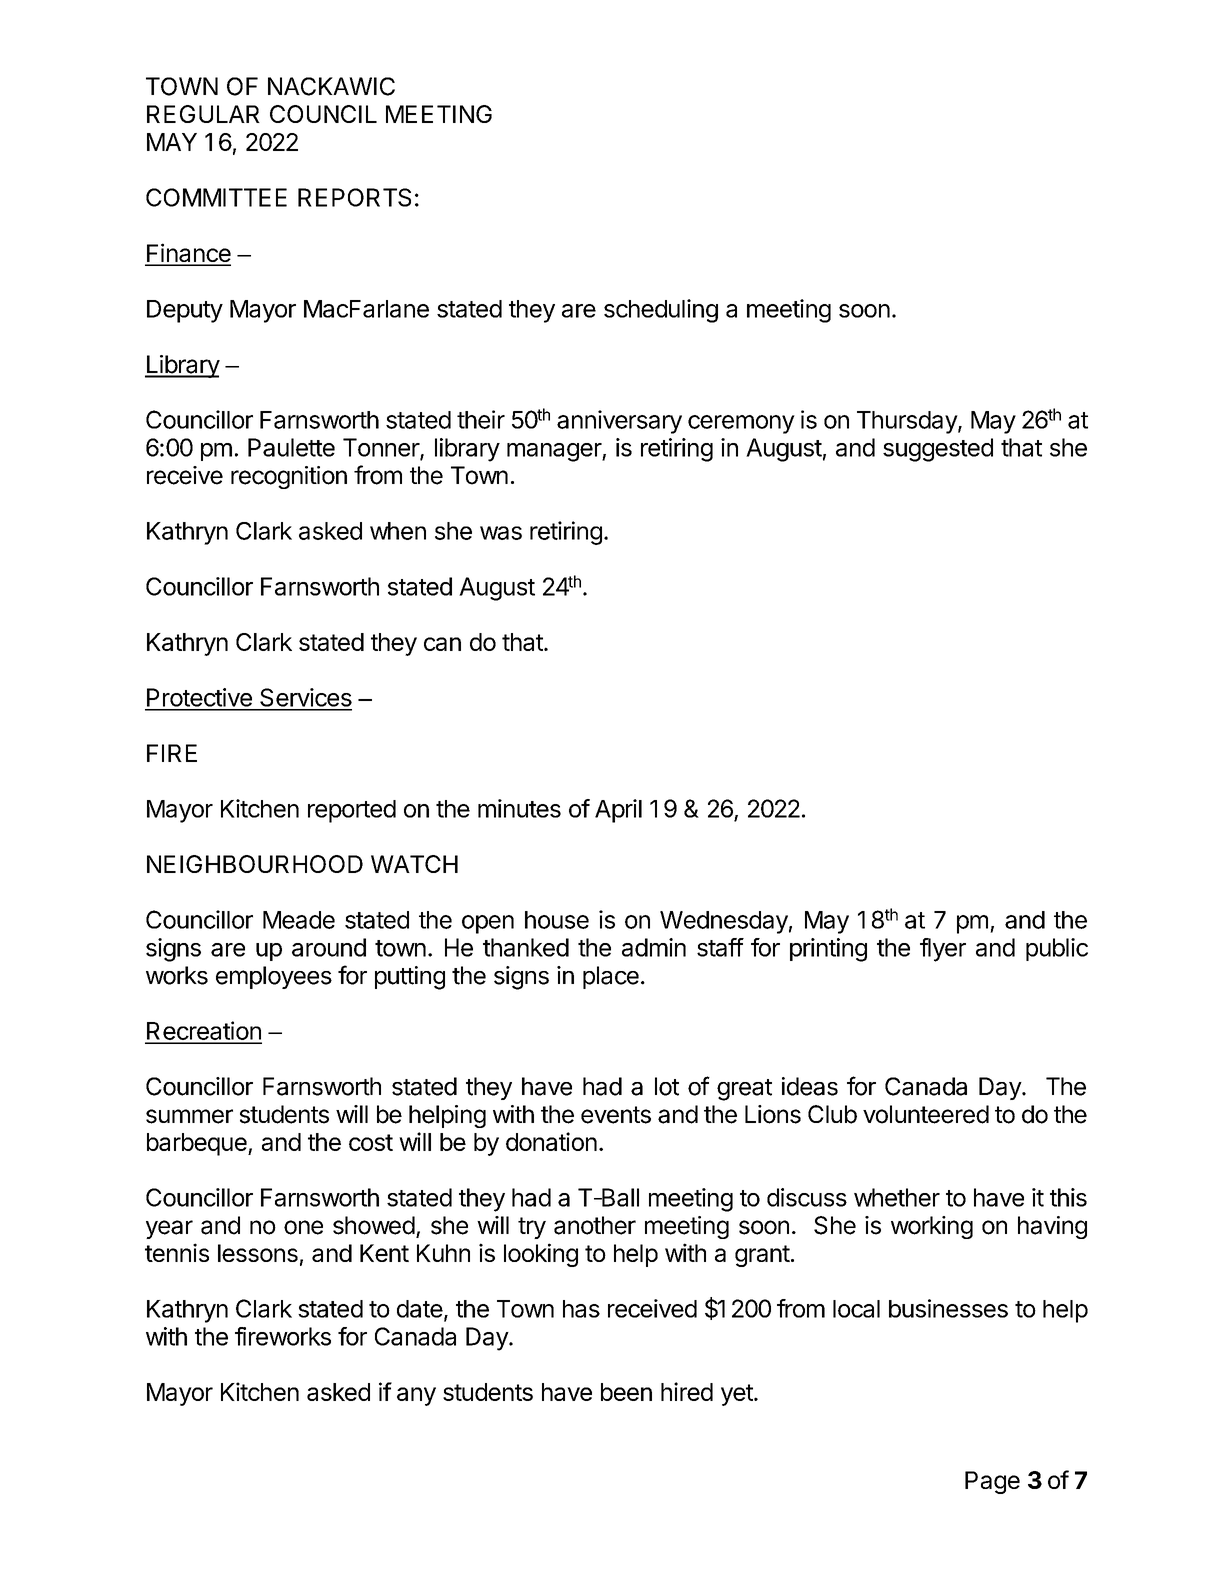  I want to click on scheduling, so click(661, 311).
